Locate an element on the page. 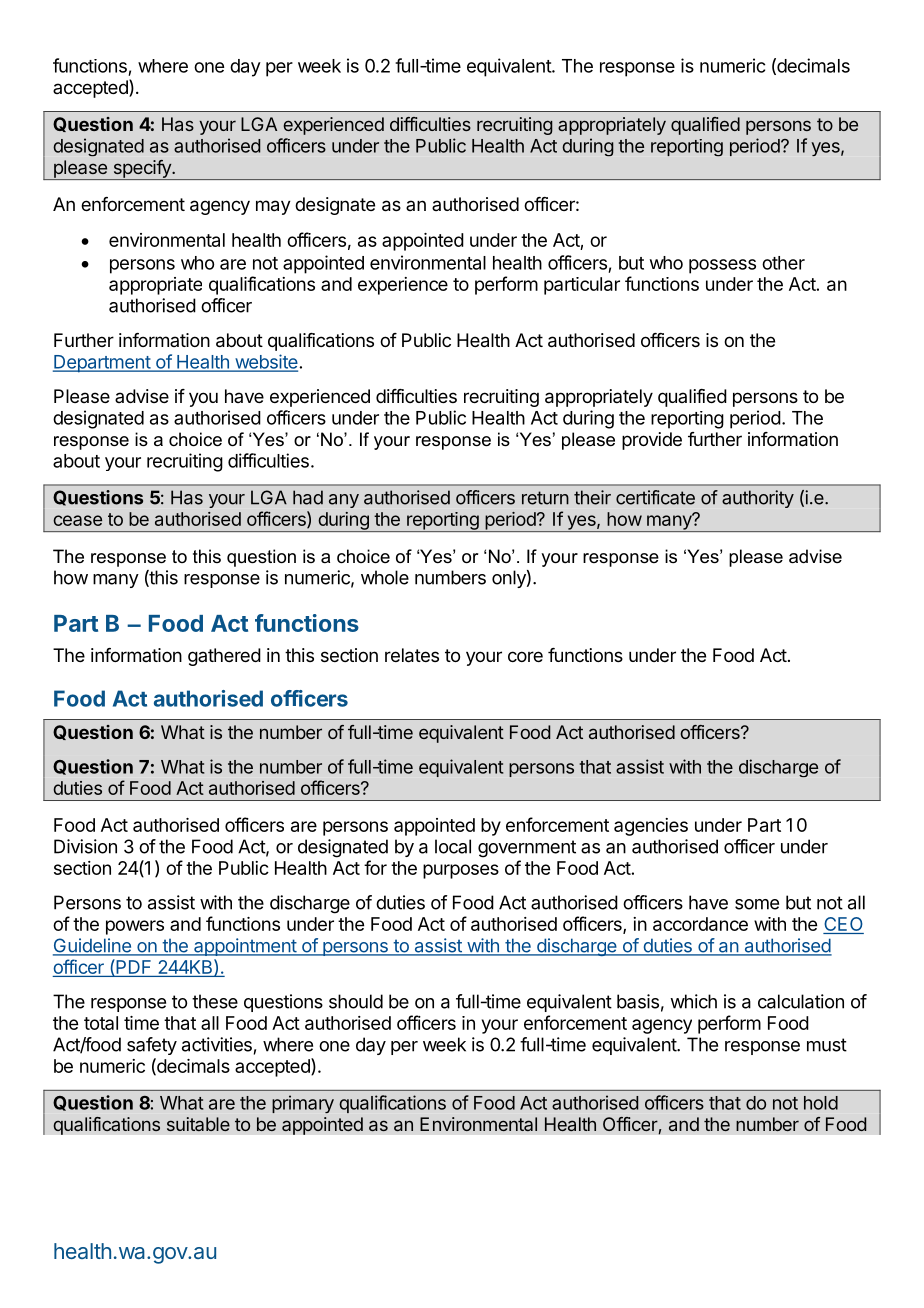  primary is located at coordinates (303, 1104).
